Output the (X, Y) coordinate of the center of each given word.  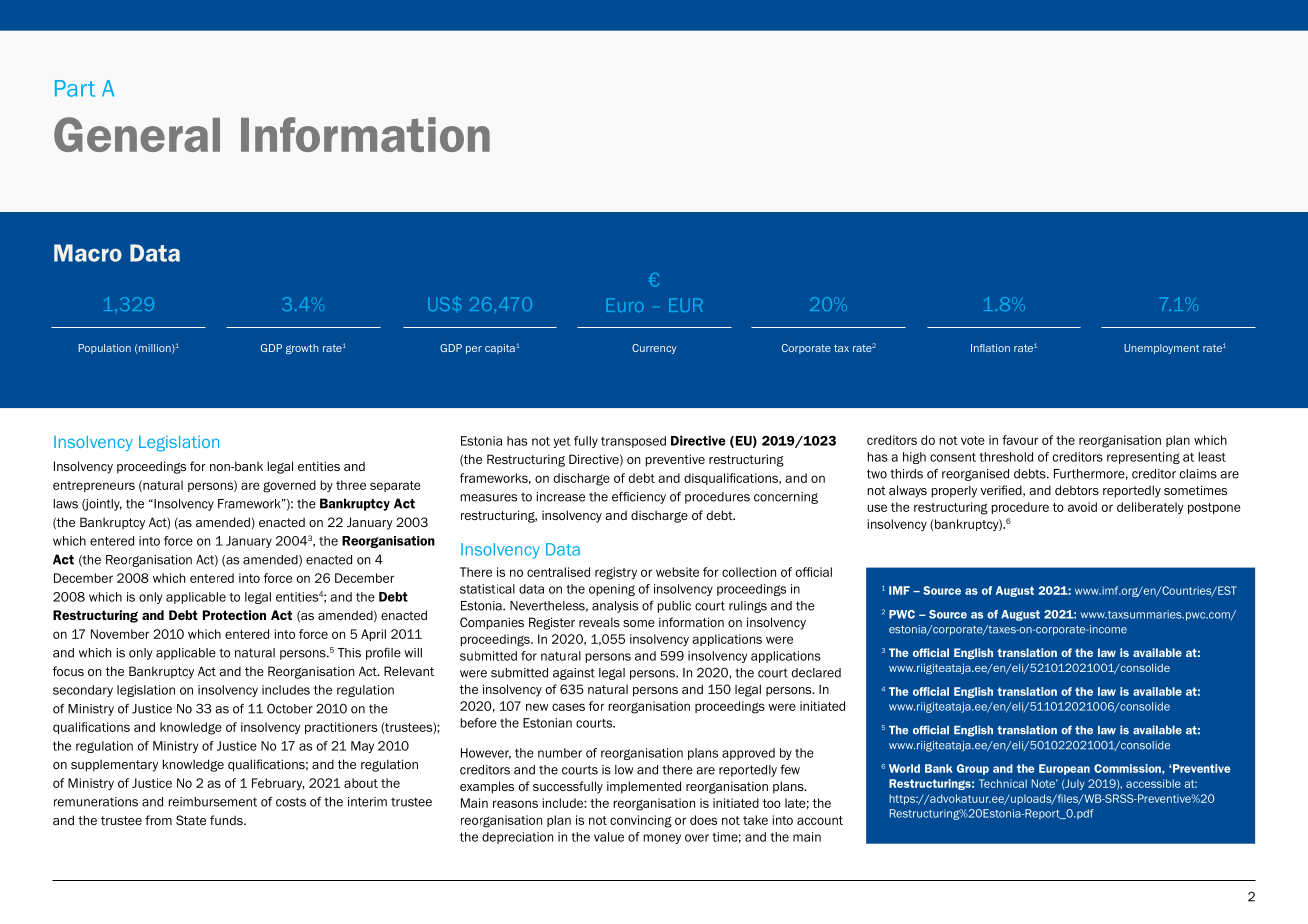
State (191, 820)
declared (816, 673)
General (137, 134)
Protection (234, 615)
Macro (88, 253)
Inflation (990, 348)
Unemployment (1161, 349)
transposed (633, 442)
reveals (599, 622)
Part (75, 88)
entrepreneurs (94, 486)
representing (1143, 458)
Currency (654, 349)
